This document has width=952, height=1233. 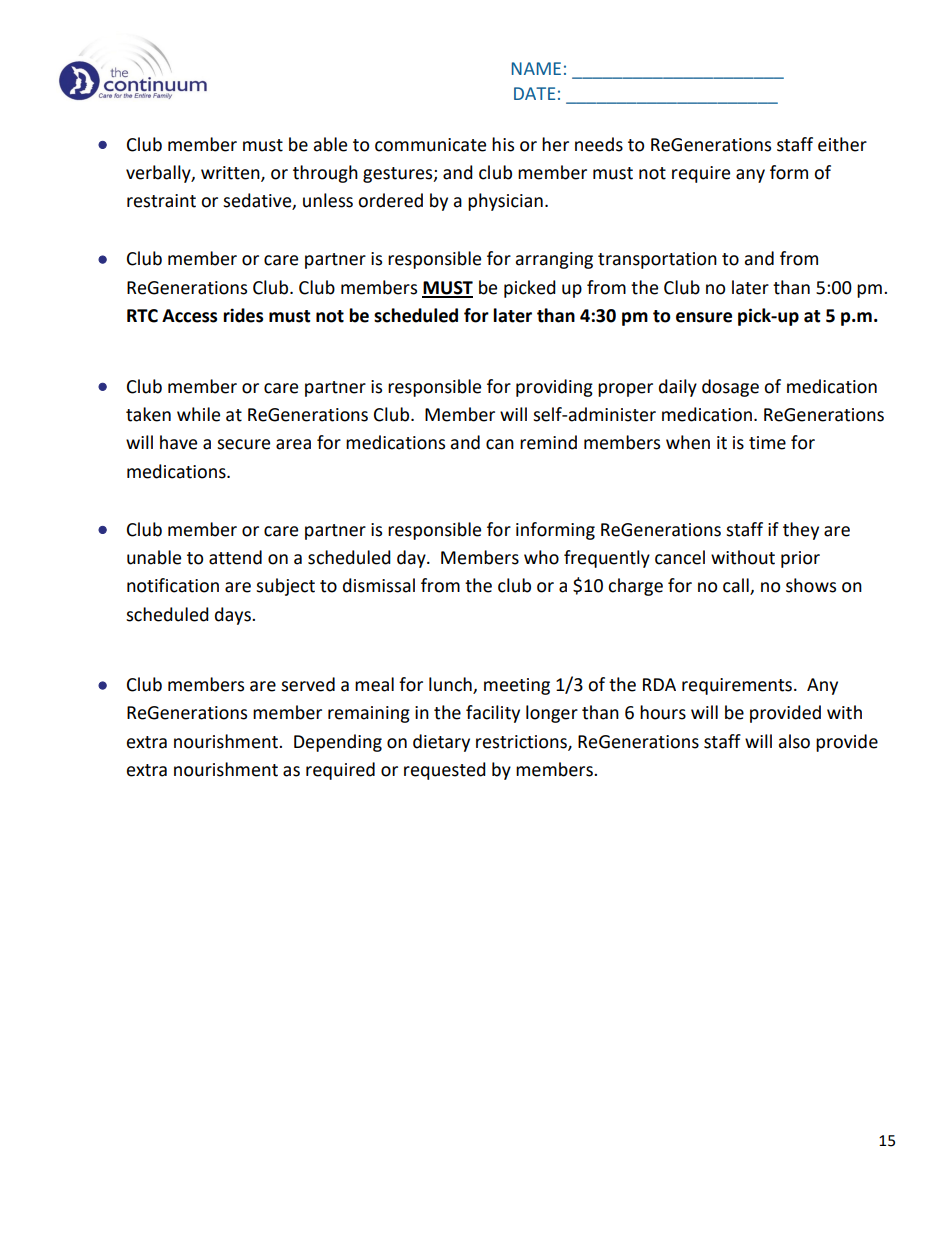 What do you see at coordinates (338, 743) in the document?
I see `Depending` at bounding box center [338, 743].
